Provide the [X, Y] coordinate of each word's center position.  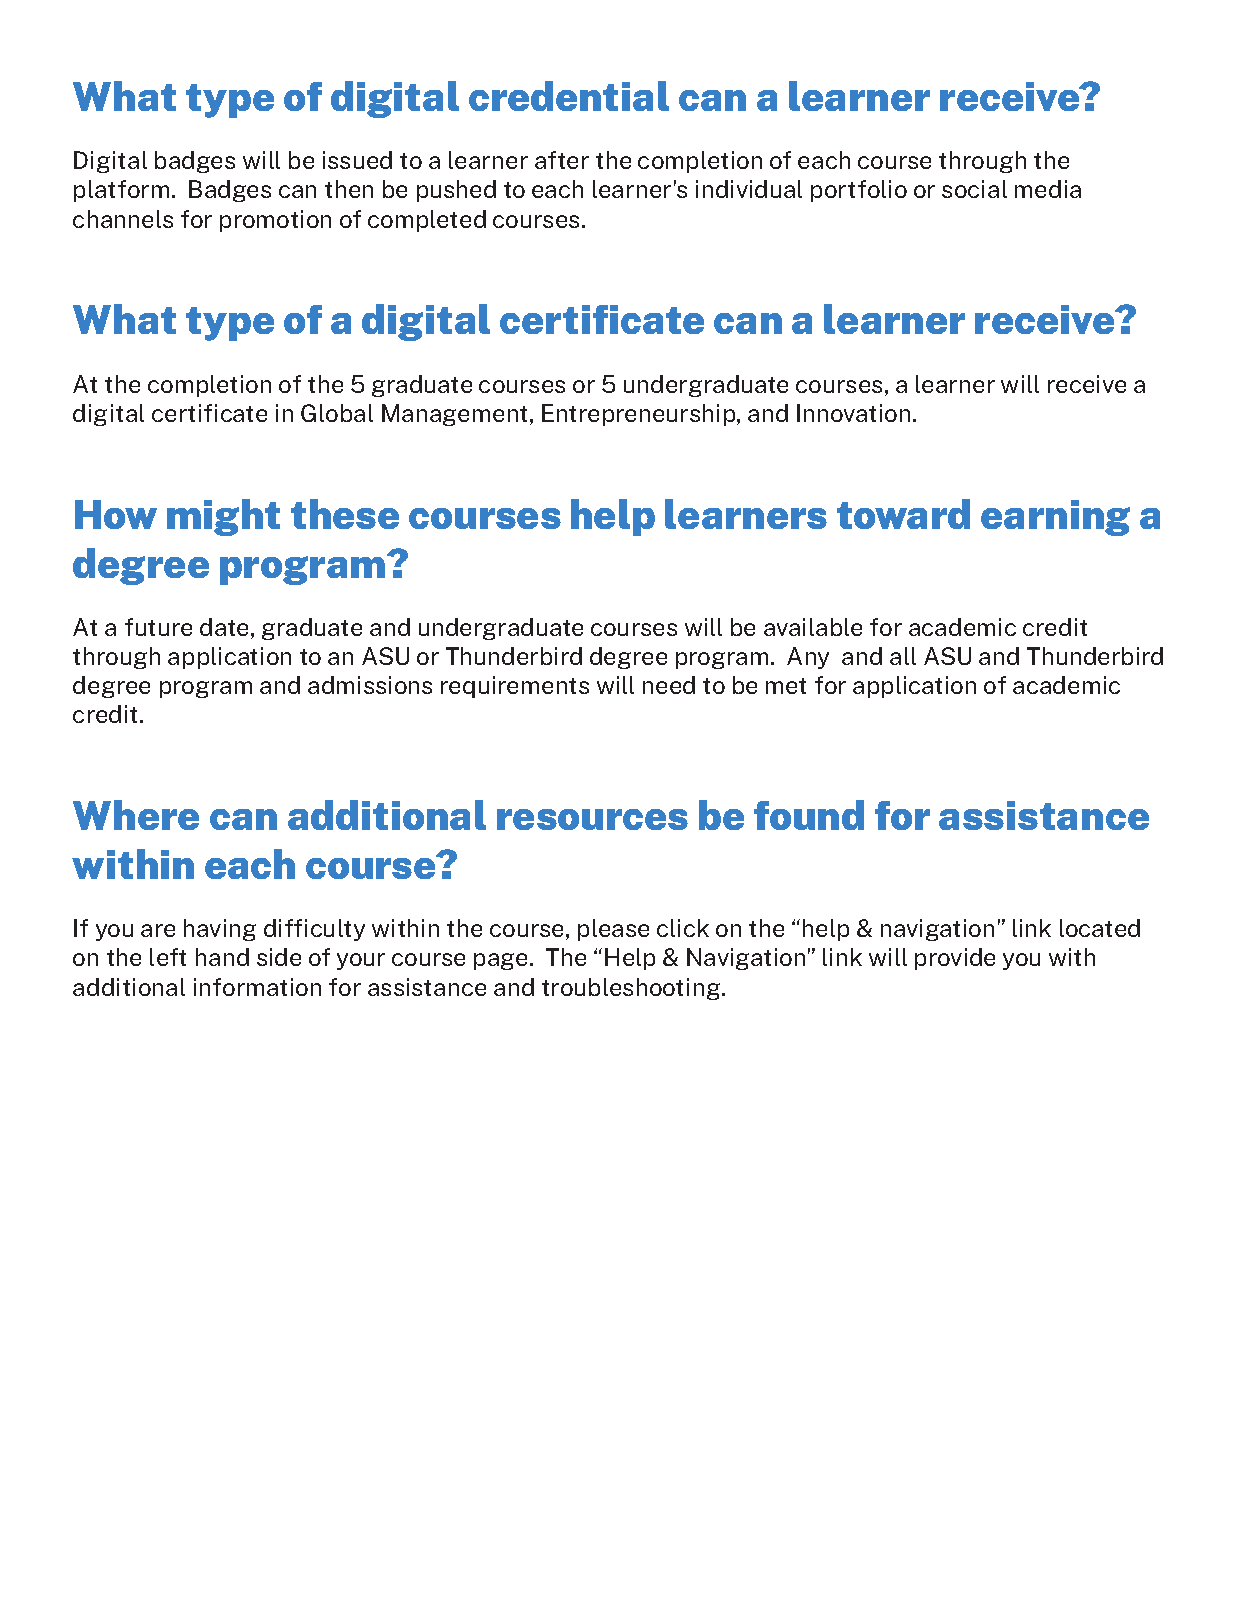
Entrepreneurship [640, 415]
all [903, 656]
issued [357, 160]
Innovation [853, 413]
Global [337, 413]
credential [569, 96]
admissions [370, 685]
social [974, 189]
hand [222, 957]
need [669, 685]
